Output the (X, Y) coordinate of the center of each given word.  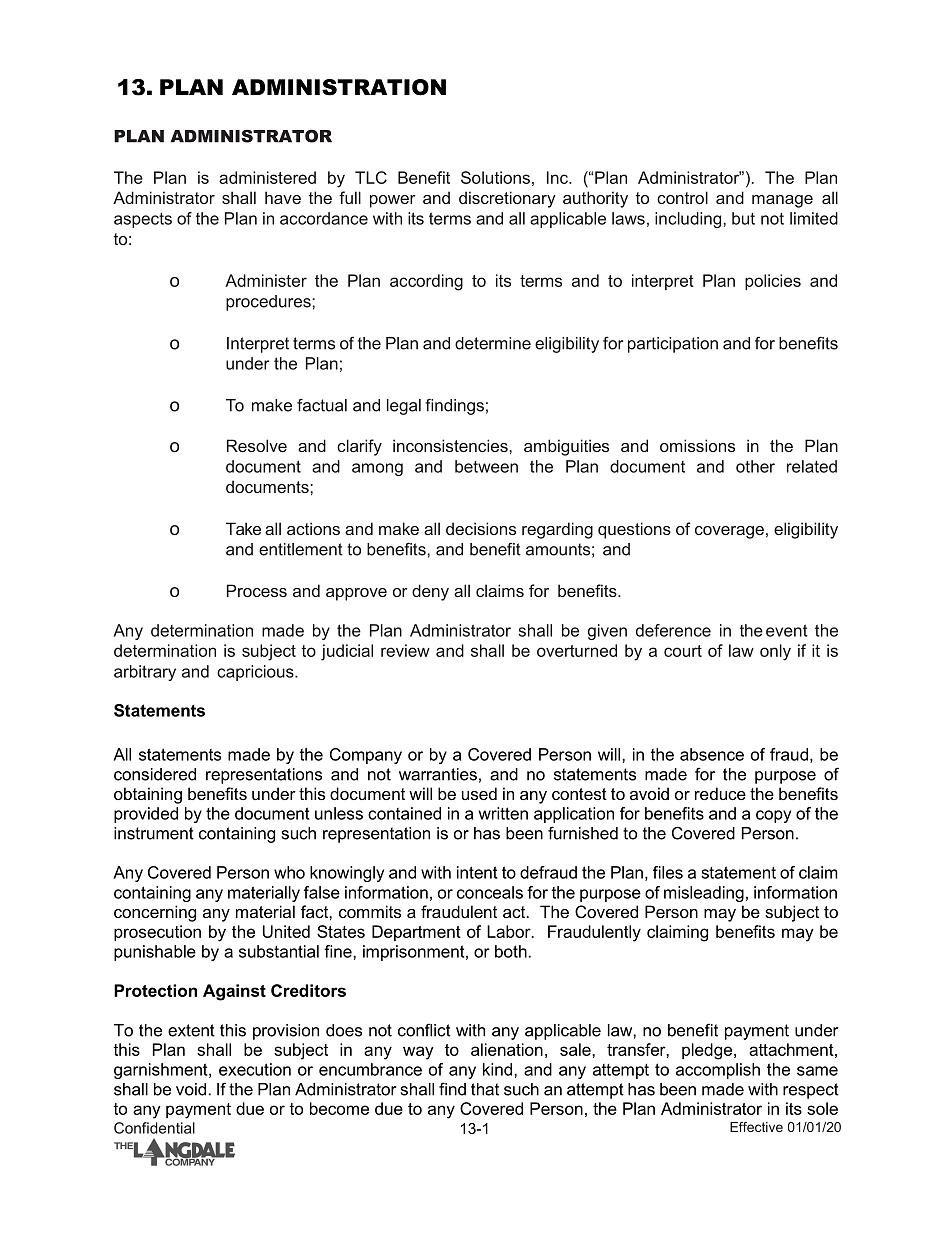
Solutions (495, 177)
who (289, 872)
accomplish (718, 1071)
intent (477, 872)
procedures (269, 303)
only (775, 652)
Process (257, 590)
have (283, 197)
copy (773, 816)
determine (493, 343)
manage (782, 201)
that (485, 1089)
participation (673, 345)
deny (430, 592)
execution (255, 1069)
